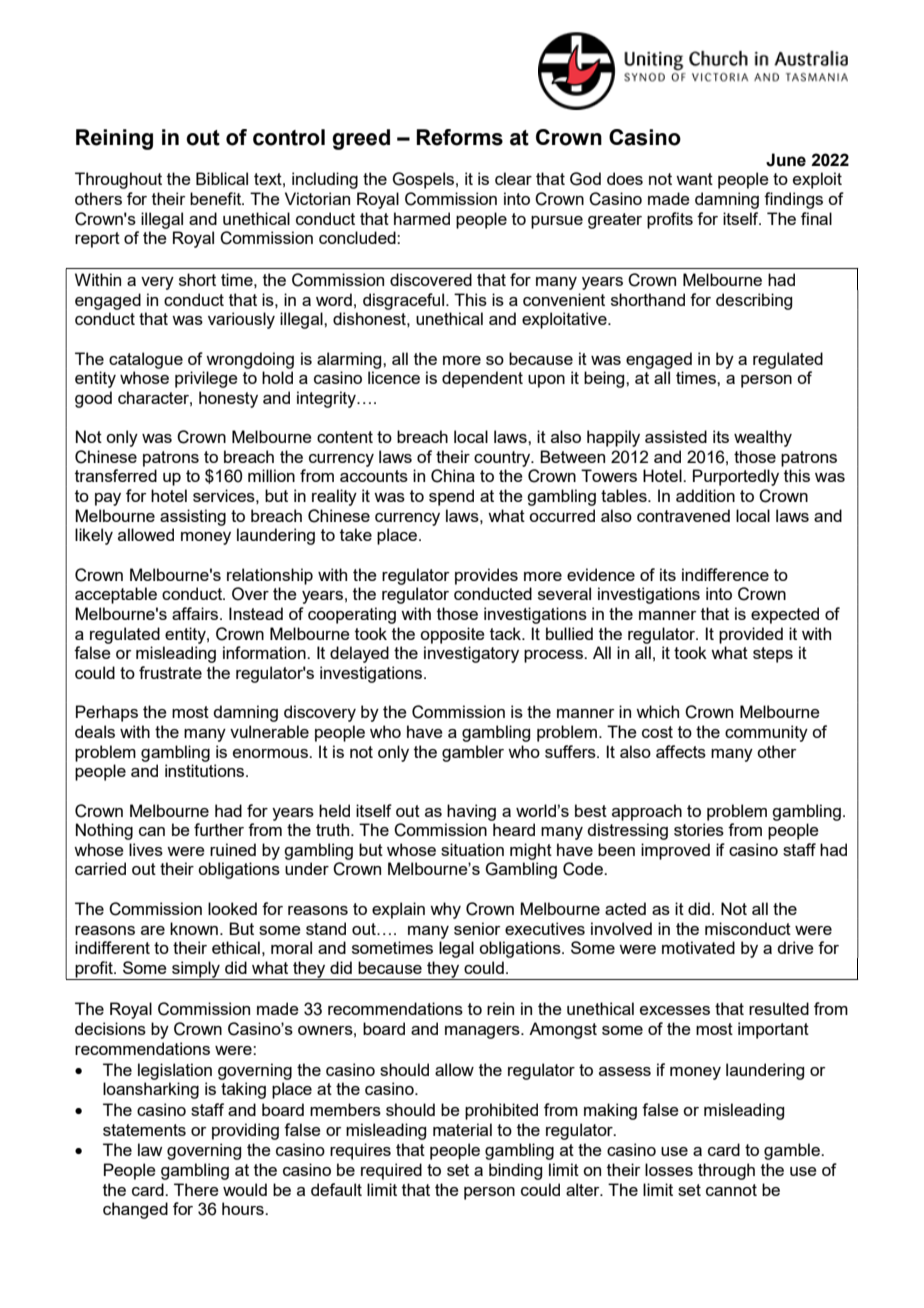 The height and width of the page is (1308, 924). What do you see at coordinates (731, 1190) in the page?
I see `cannot` at bounding box center [731, 1190].
